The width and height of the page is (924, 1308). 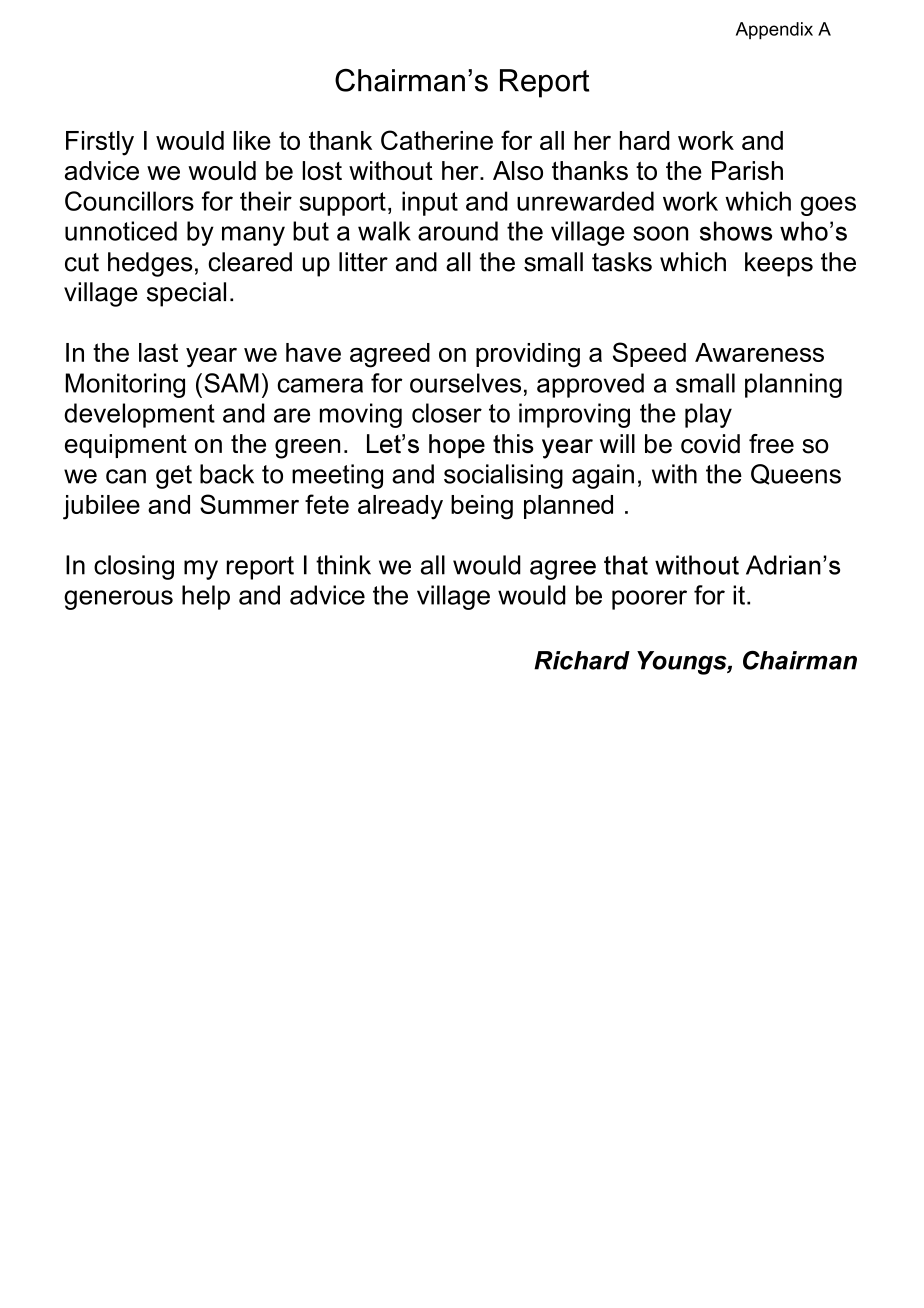 I want to click on Parish, so click(x=747, y=170).
